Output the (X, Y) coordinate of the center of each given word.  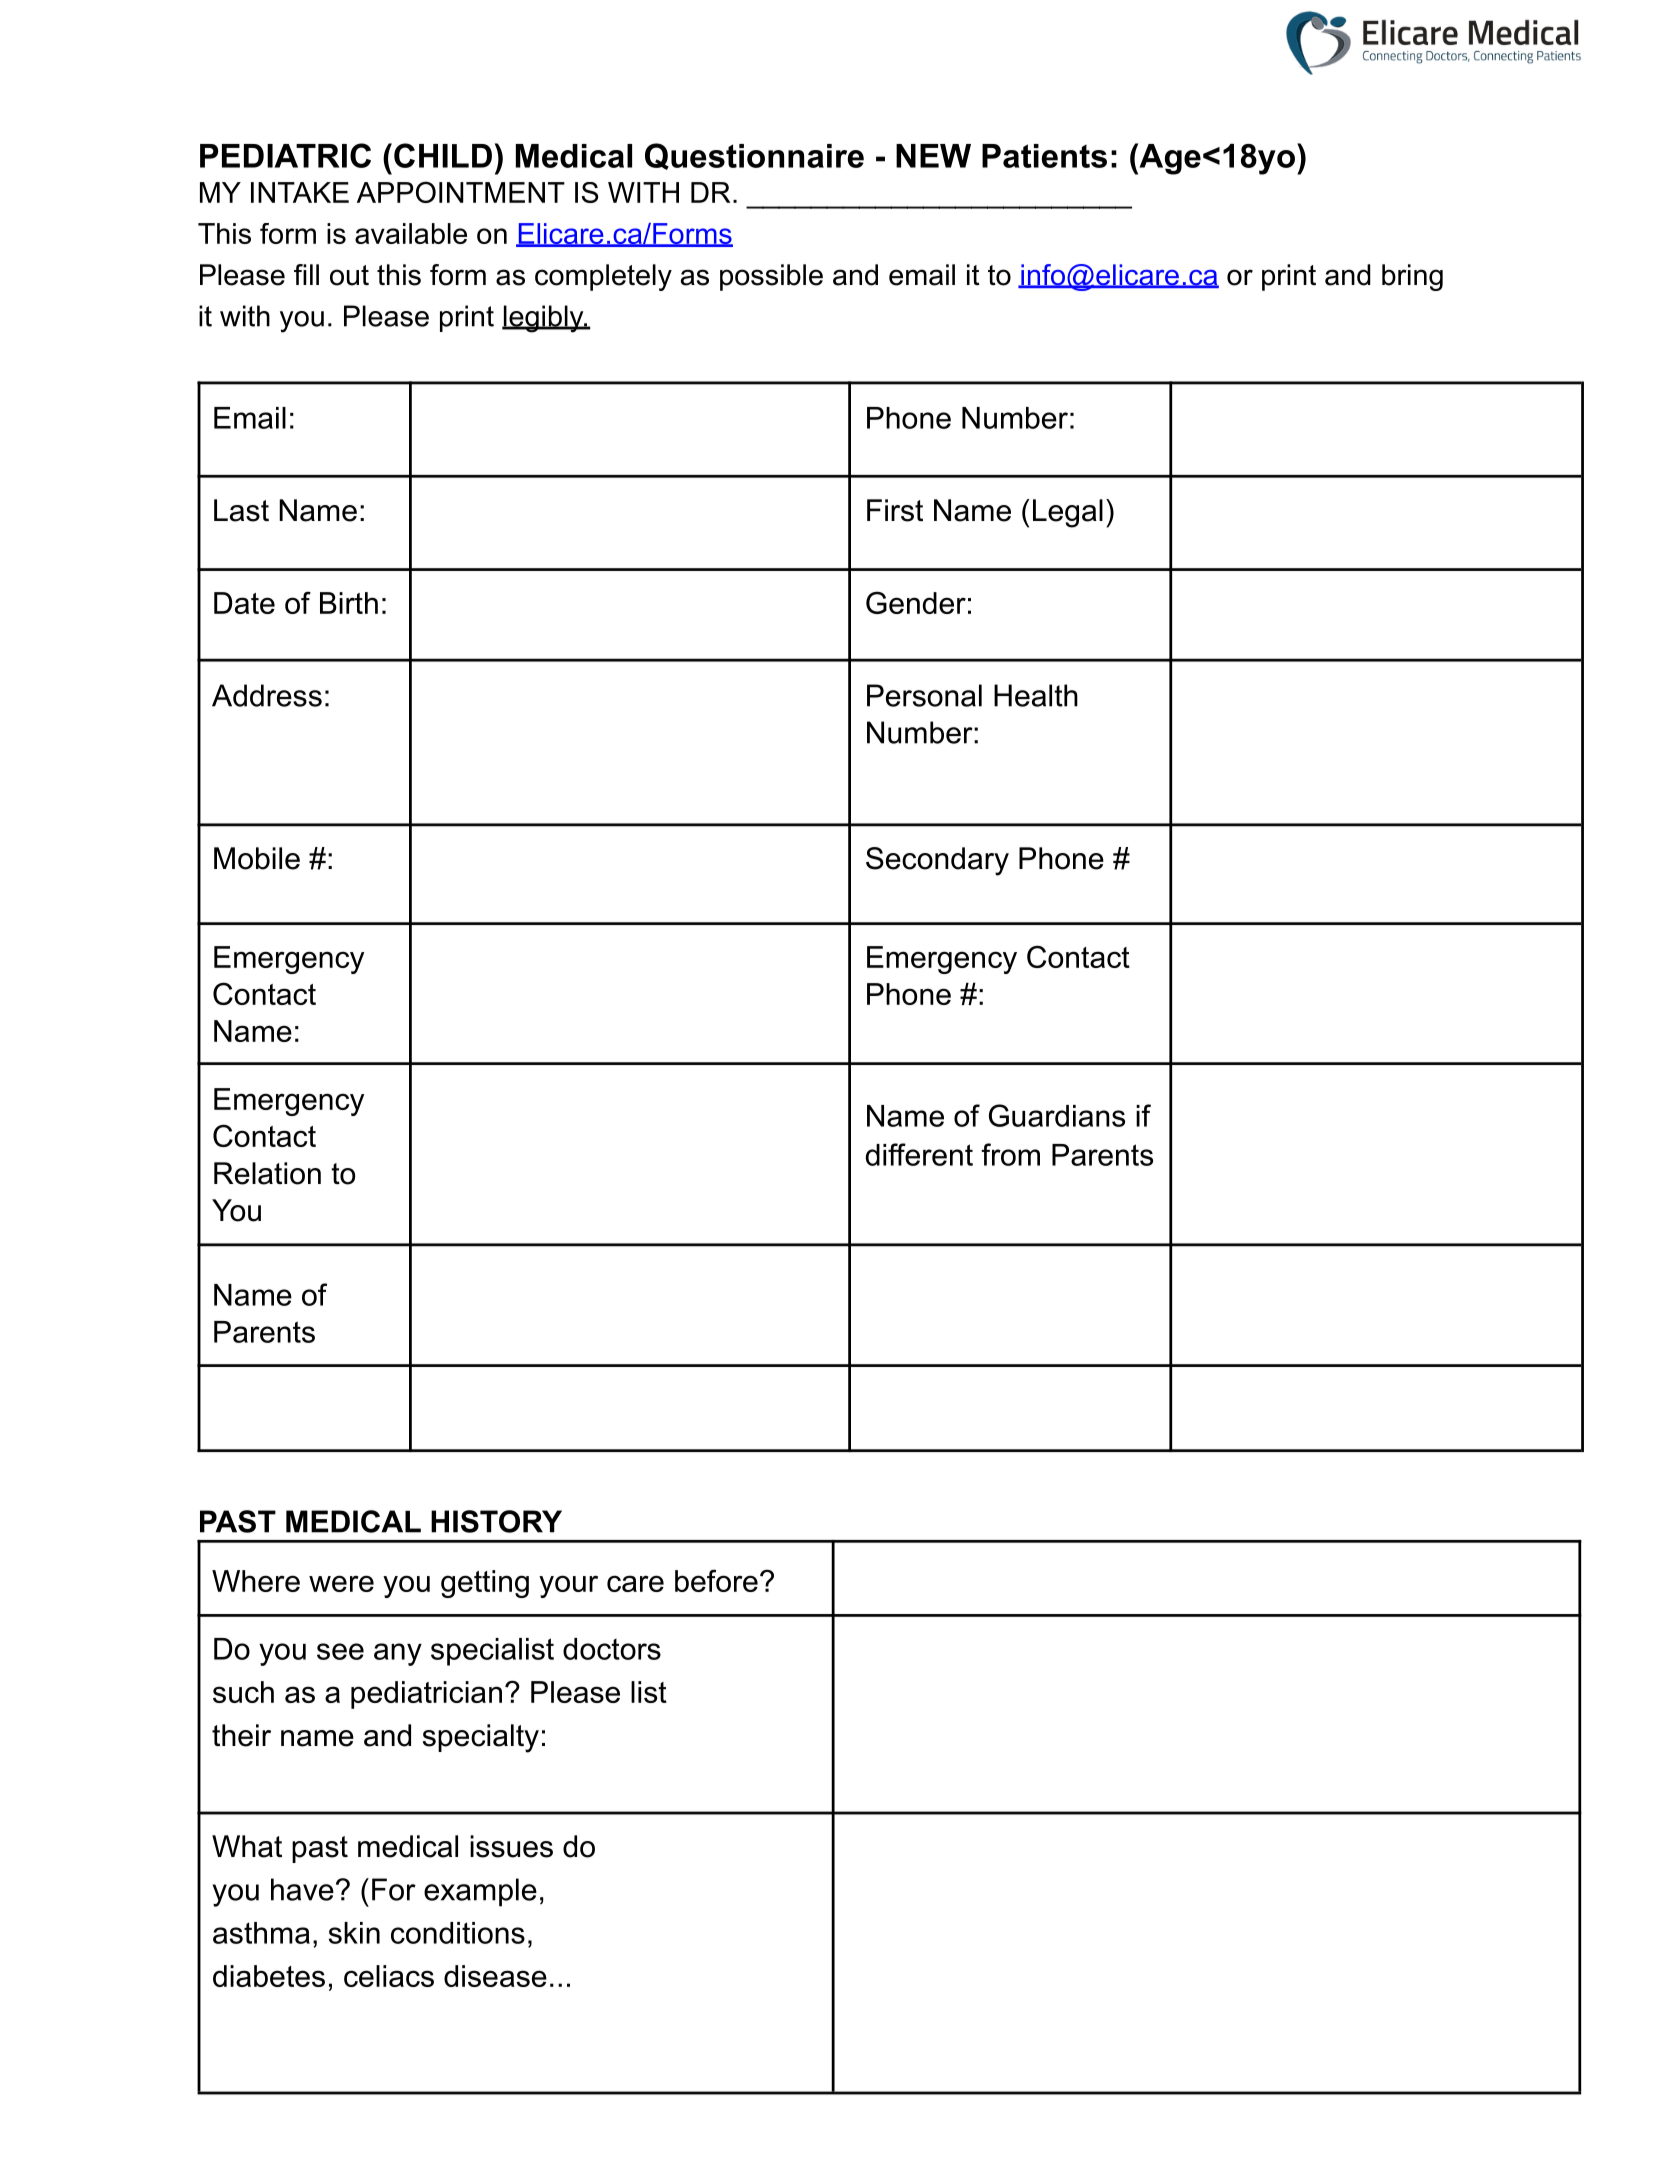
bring (1412, 277)
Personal (924, 695)
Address (267, 695)
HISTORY (496, 1521)
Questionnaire (754, 156)
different (919, 1154)
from (1010, 1154)
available (411, 233)
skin (354, 1933)
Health (1036, 695)
